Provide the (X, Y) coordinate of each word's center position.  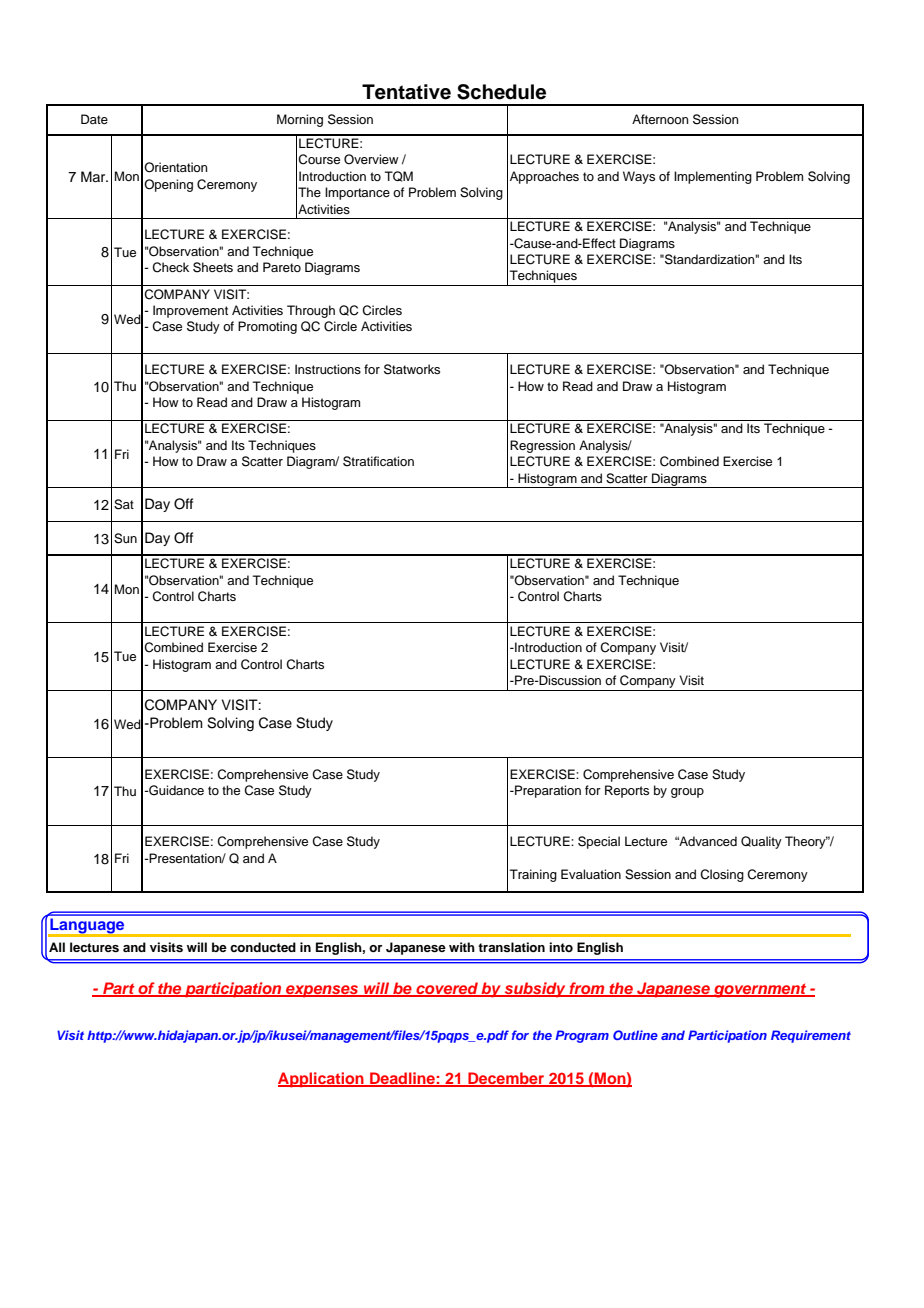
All (57, 947)
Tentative (406, 92)
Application (322, 1080)
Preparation (547, 791)
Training (533, 875)
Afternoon (660, 119)
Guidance (175, 790)
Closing (722, 875)
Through (311, 311)
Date (94, 119)
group (687, 793)
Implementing (713, 177)
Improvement (190, 311)
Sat (124, 504)
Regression (542, 446)
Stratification (378, 461)
